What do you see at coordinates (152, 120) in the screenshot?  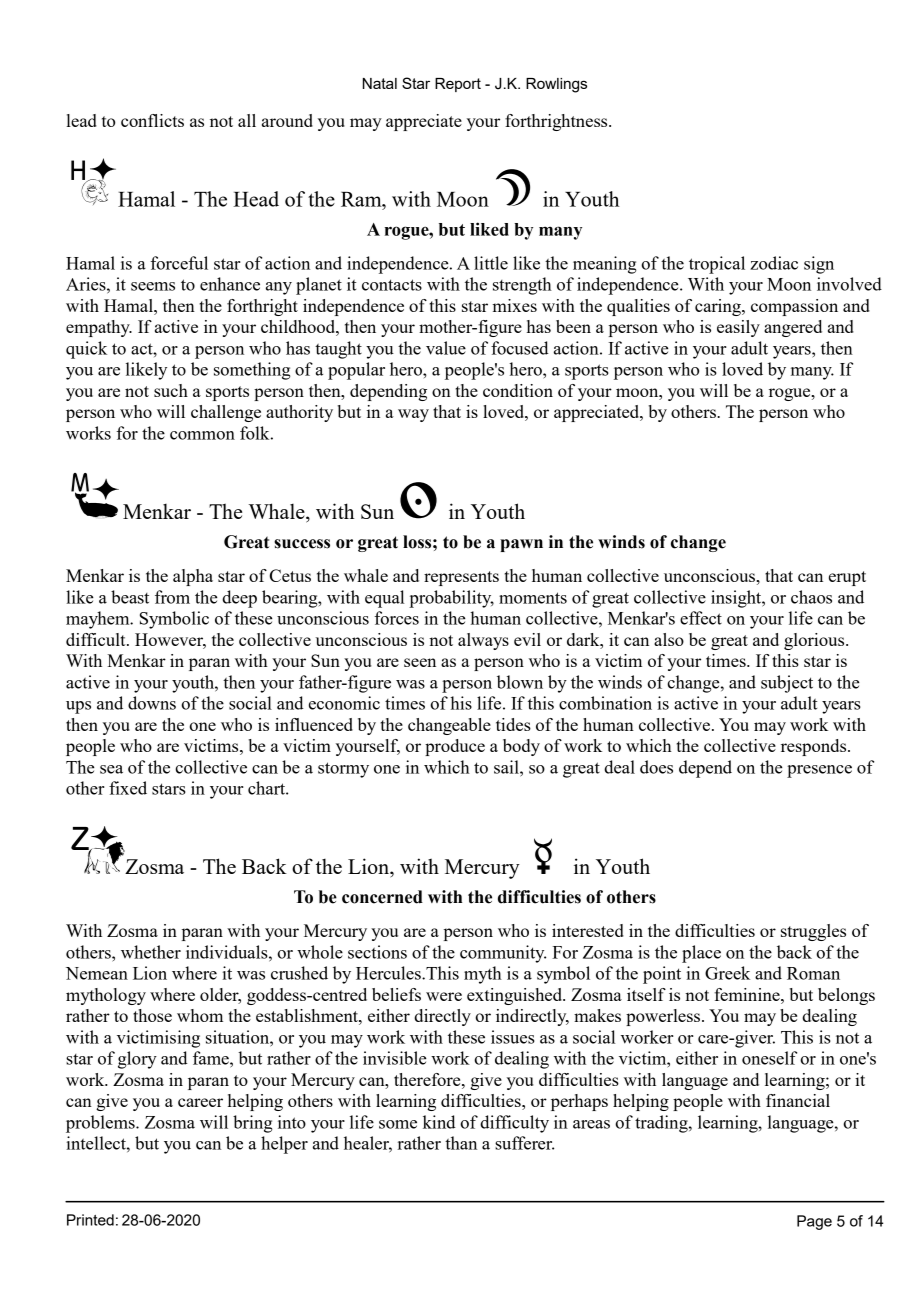 I see `conflicts` at bounding box center [152, 120].
